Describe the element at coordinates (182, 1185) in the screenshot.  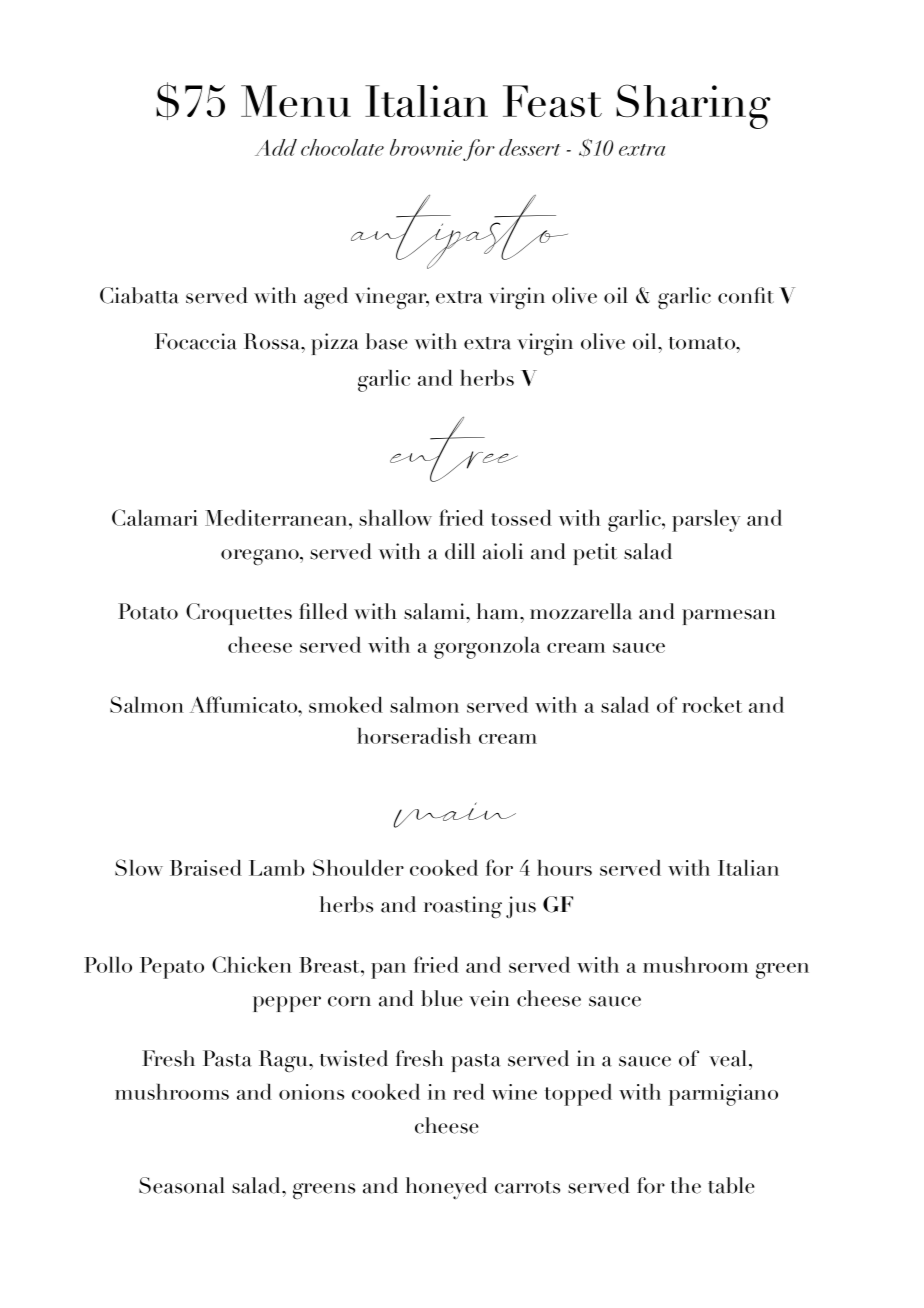
I see `Seasonal` at that location.
